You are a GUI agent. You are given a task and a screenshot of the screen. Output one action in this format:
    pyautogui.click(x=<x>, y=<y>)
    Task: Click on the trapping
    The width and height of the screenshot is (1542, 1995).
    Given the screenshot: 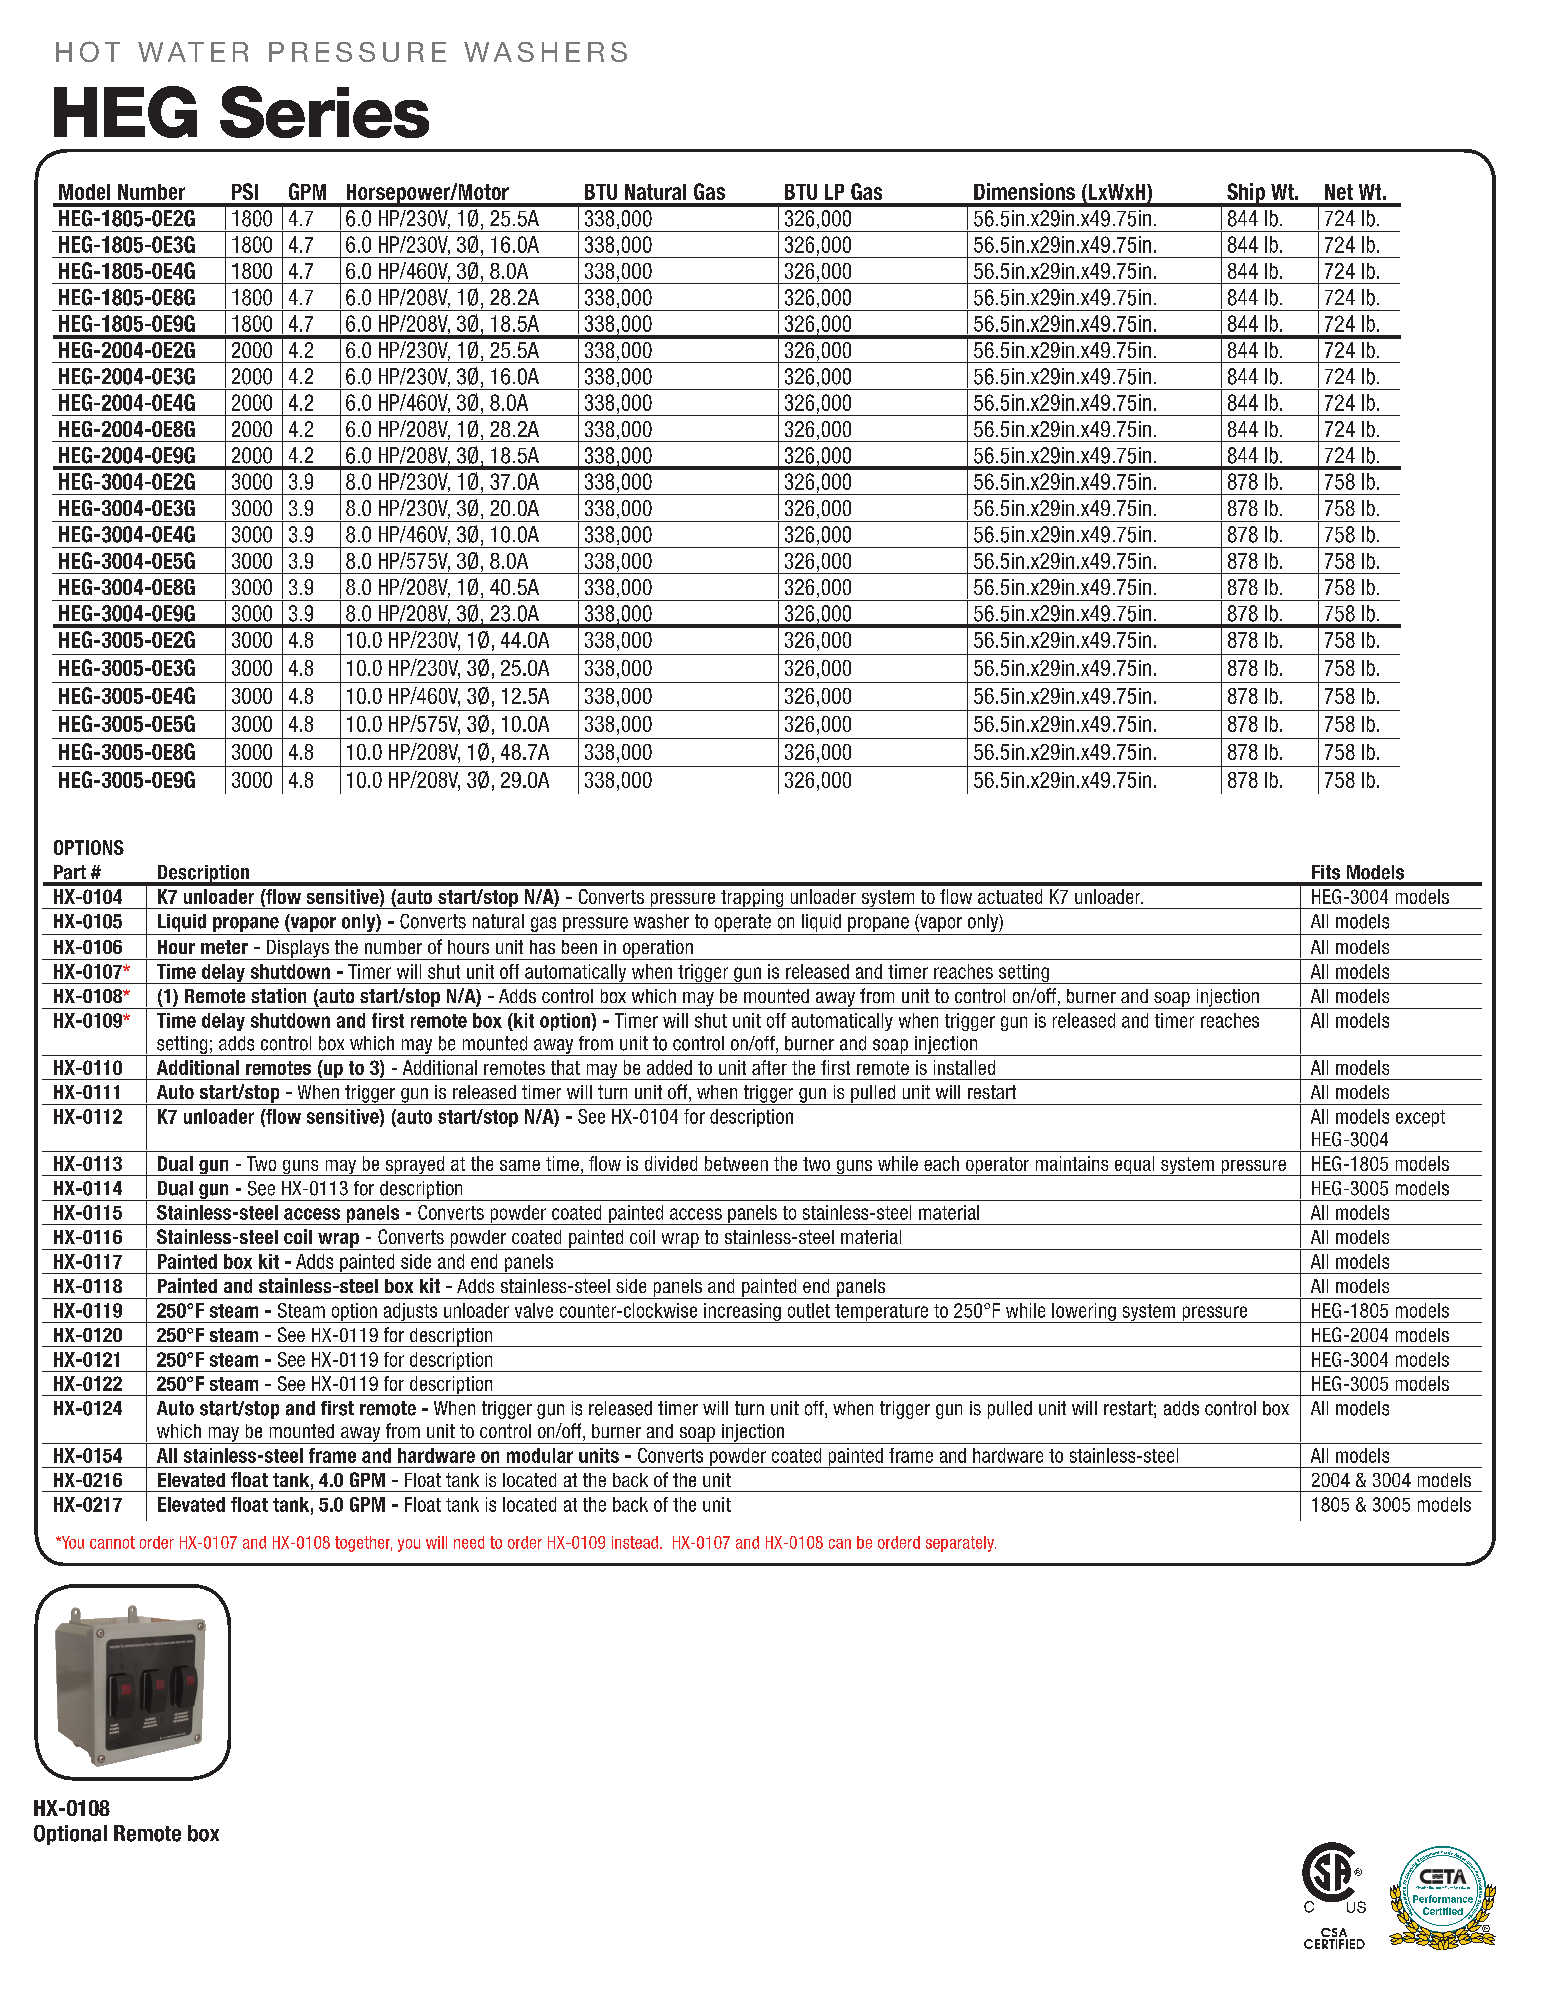 What is the action you would take?
    pyautogui.click(x=752, y=899)
